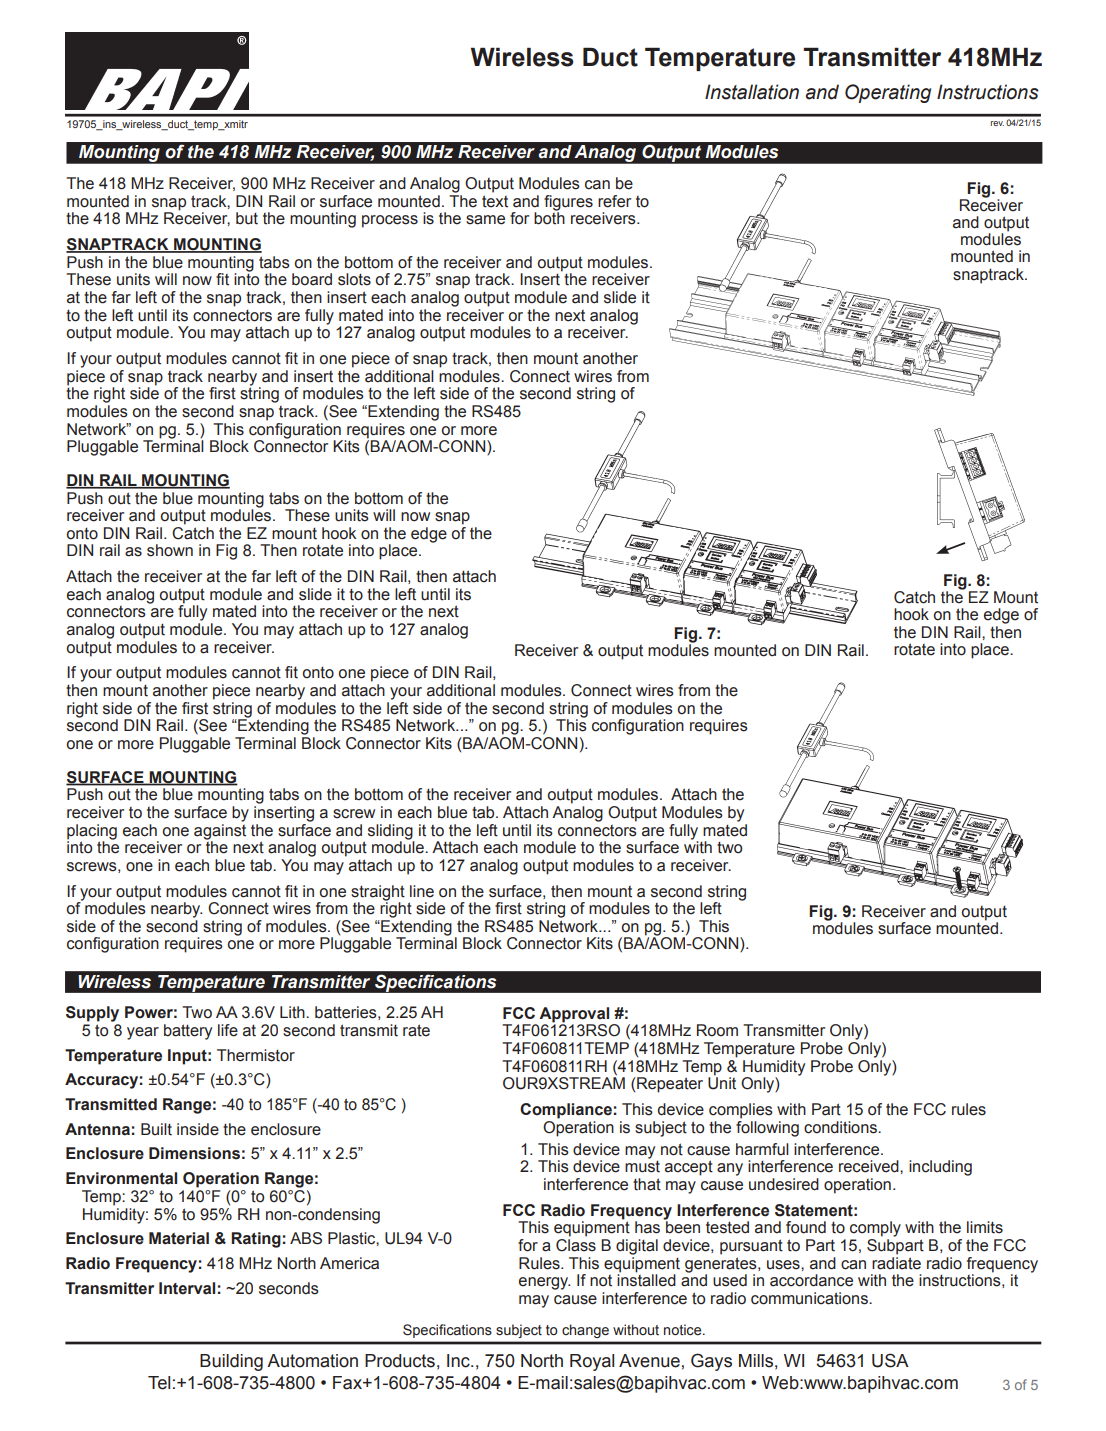  What do you see at coordinates (247, 218) in the document?
I see `but` at bounding box center [247, 218].
